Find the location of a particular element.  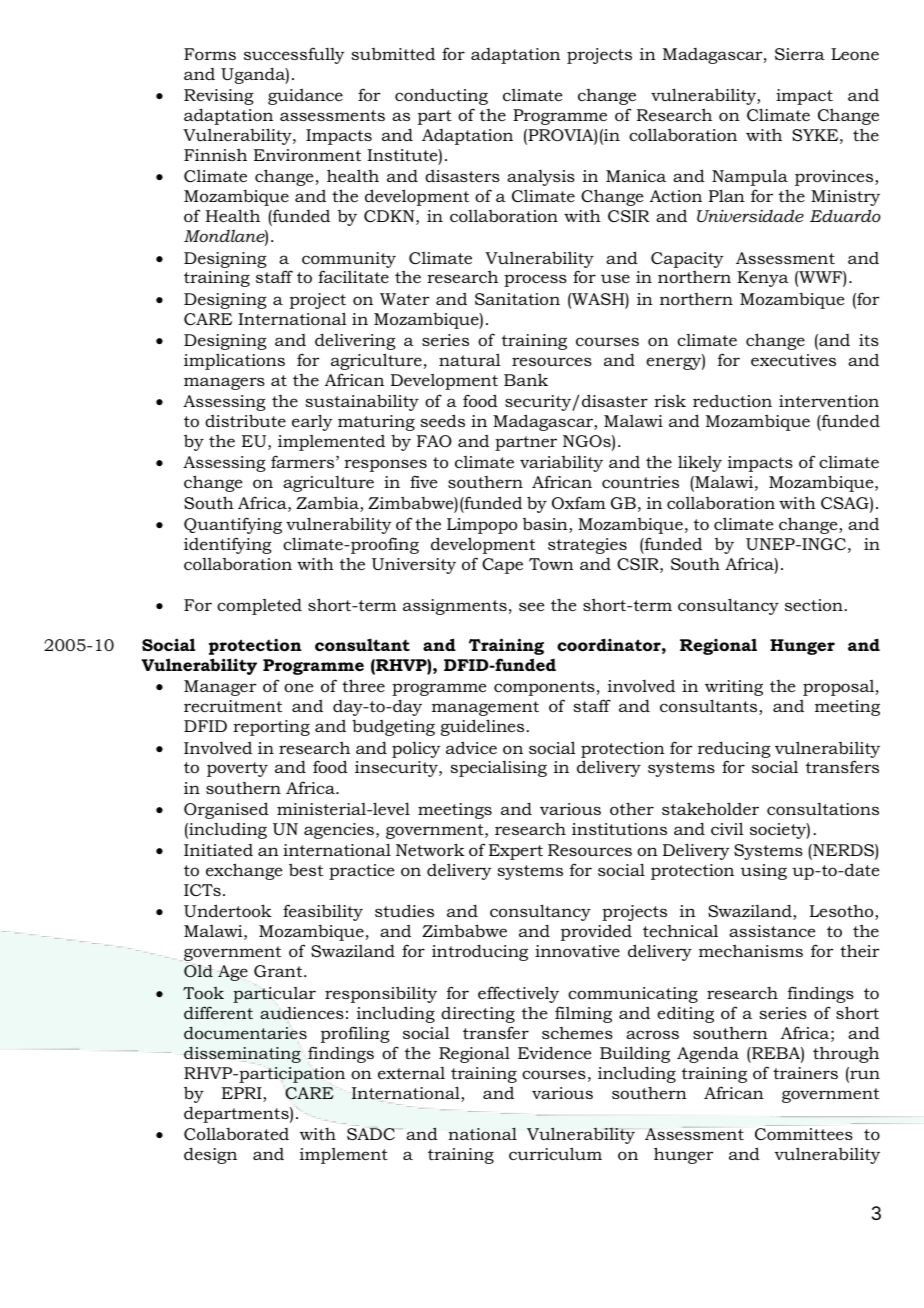

executives is located at coordinates (793, 360).
